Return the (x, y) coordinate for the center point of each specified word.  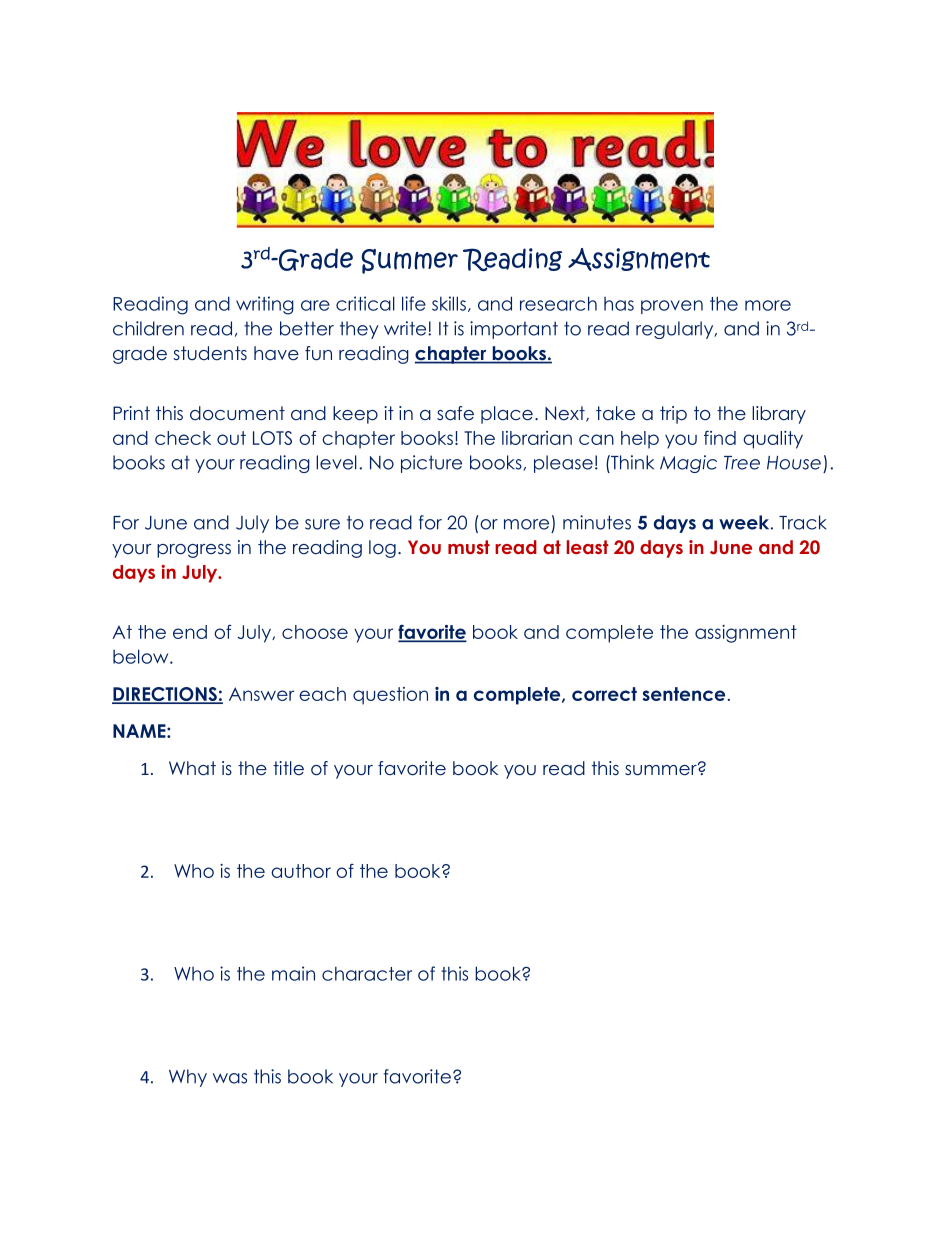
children (148, 328)
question (390, 696)
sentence (683, 694)
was (230, 1078)
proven (672, 307)
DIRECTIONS (165, 695)
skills (449, 303)
